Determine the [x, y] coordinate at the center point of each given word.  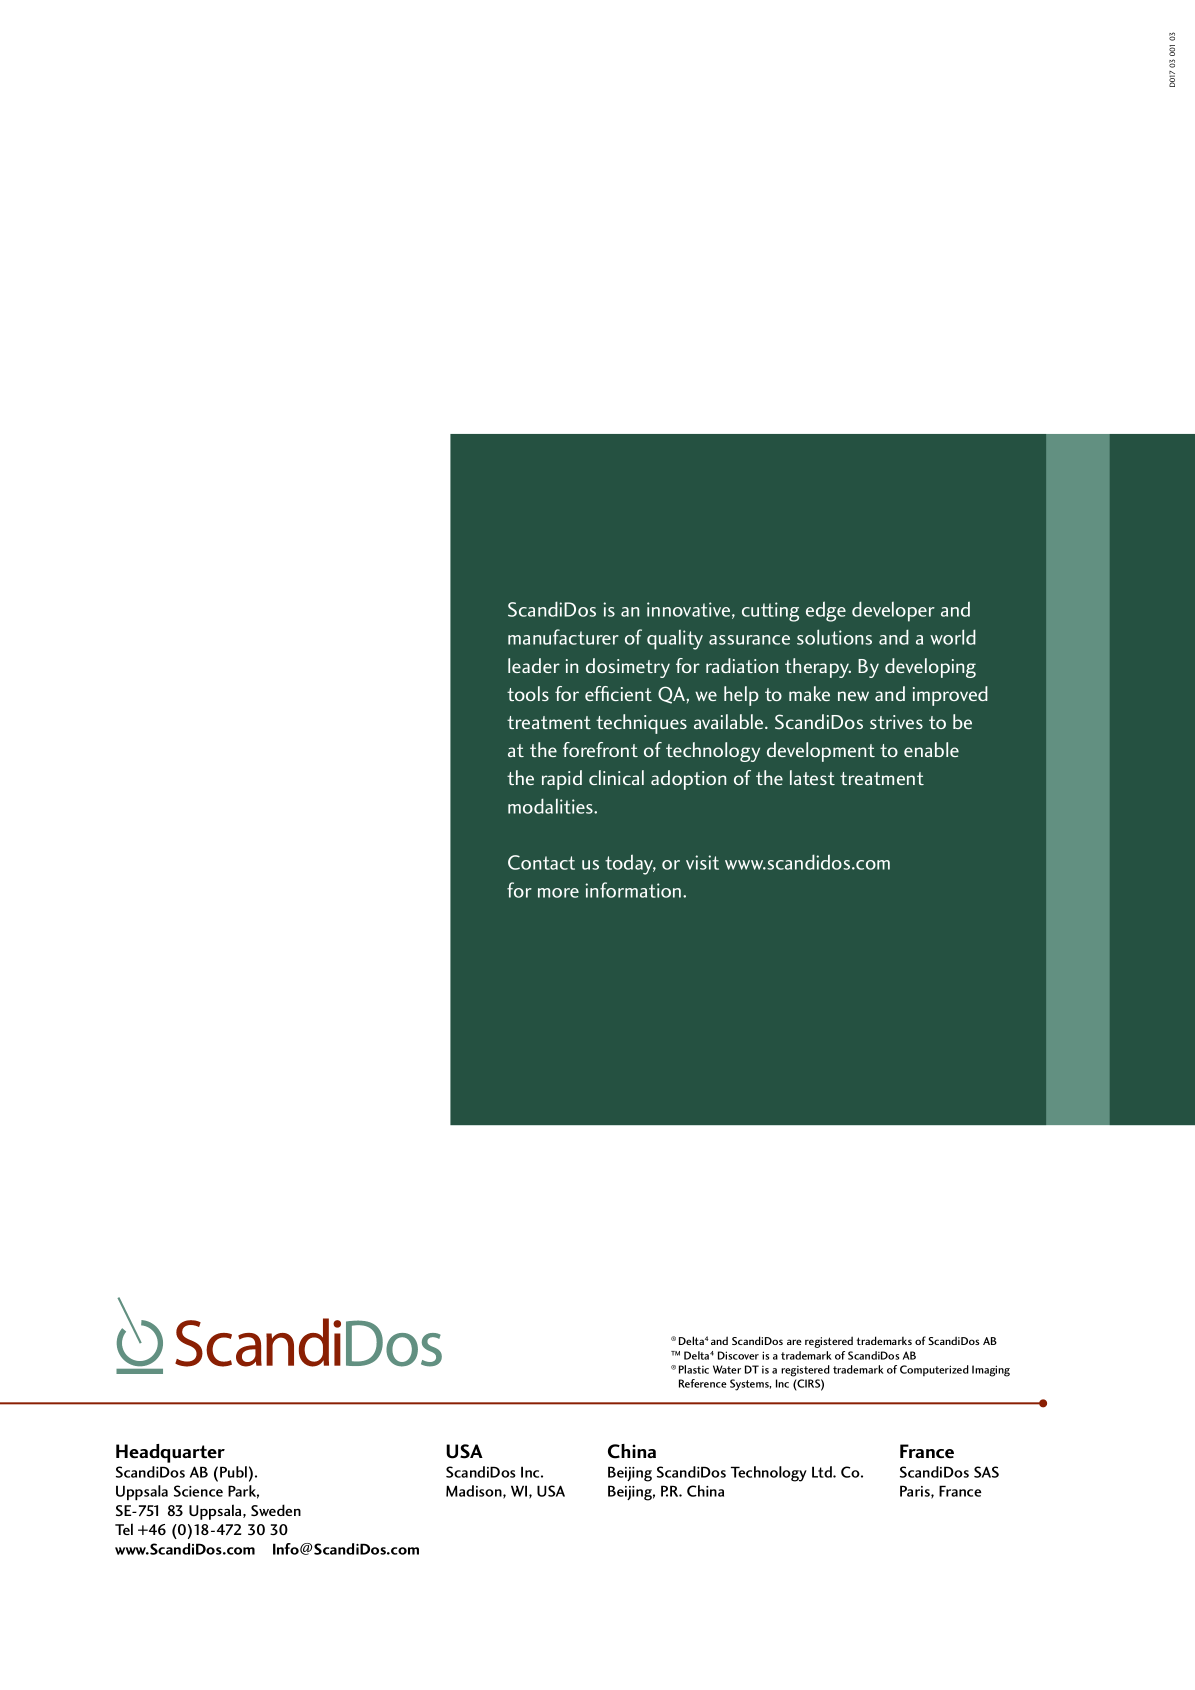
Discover [738, 1355]
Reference [703, 1383]
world [953, 637]
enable [931, 749]
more [558, 893]
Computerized [934, 1370]
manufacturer [563, 637]
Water [727, 1369]
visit [702, 862]
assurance [749, 640]
